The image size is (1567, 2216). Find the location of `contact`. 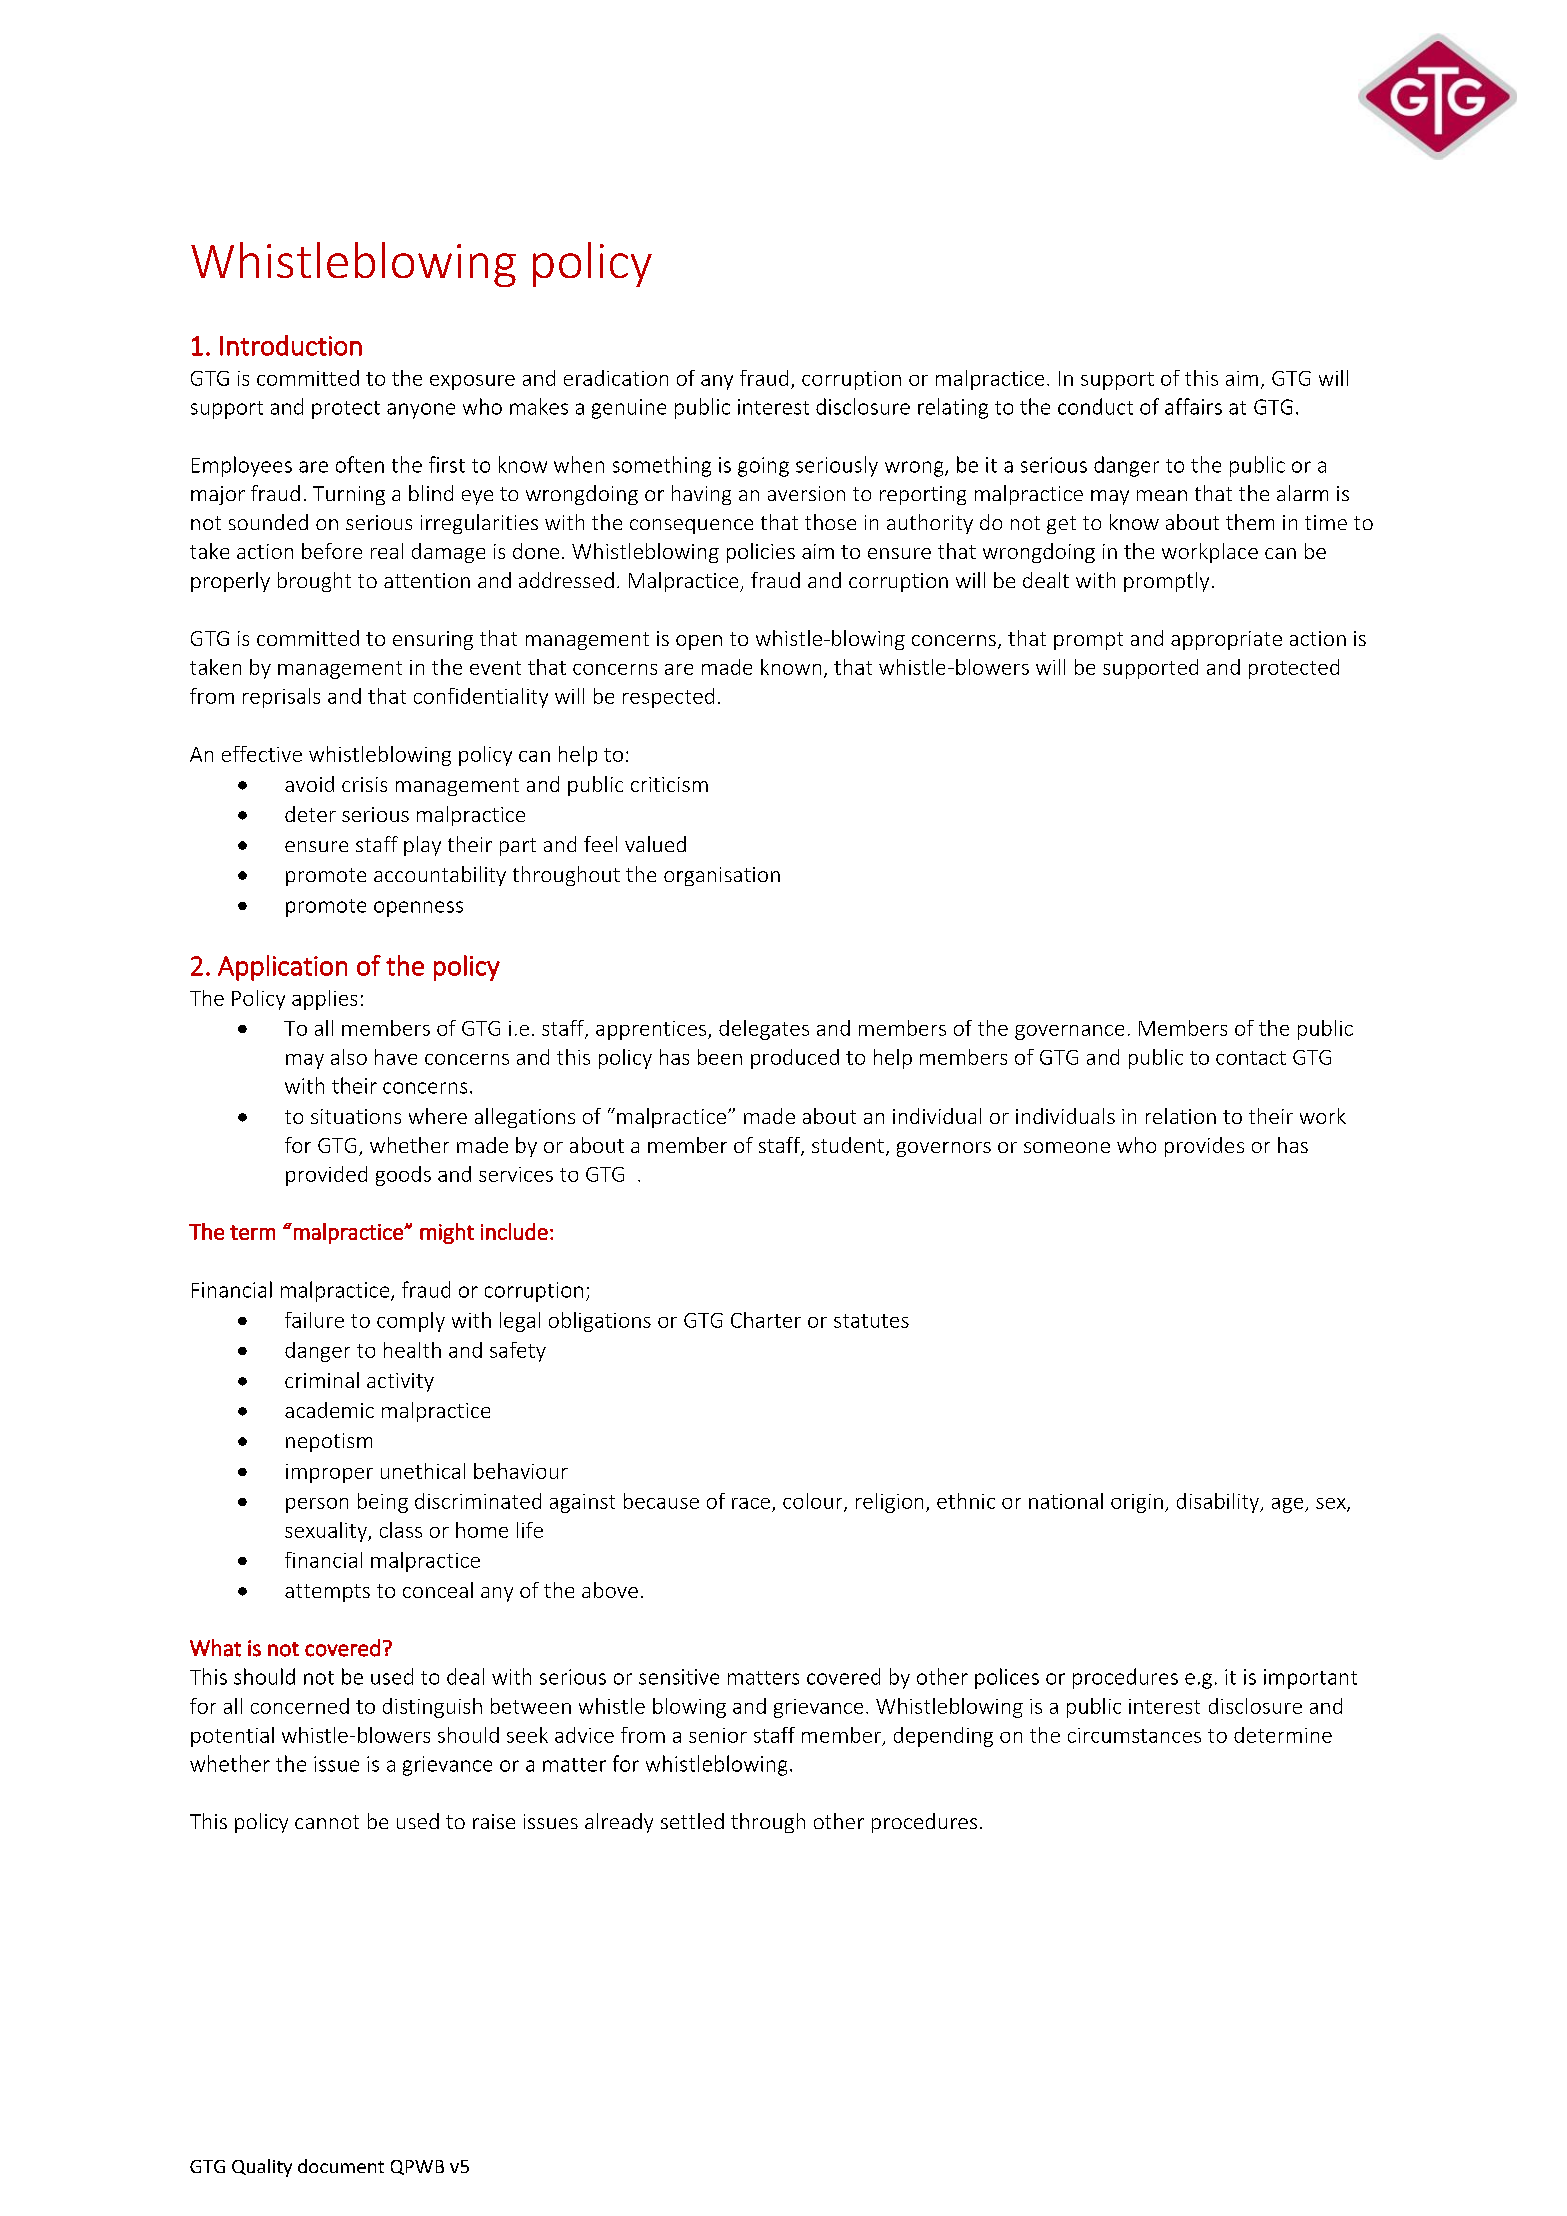

contact is located at coordinates (1251, 1058).
